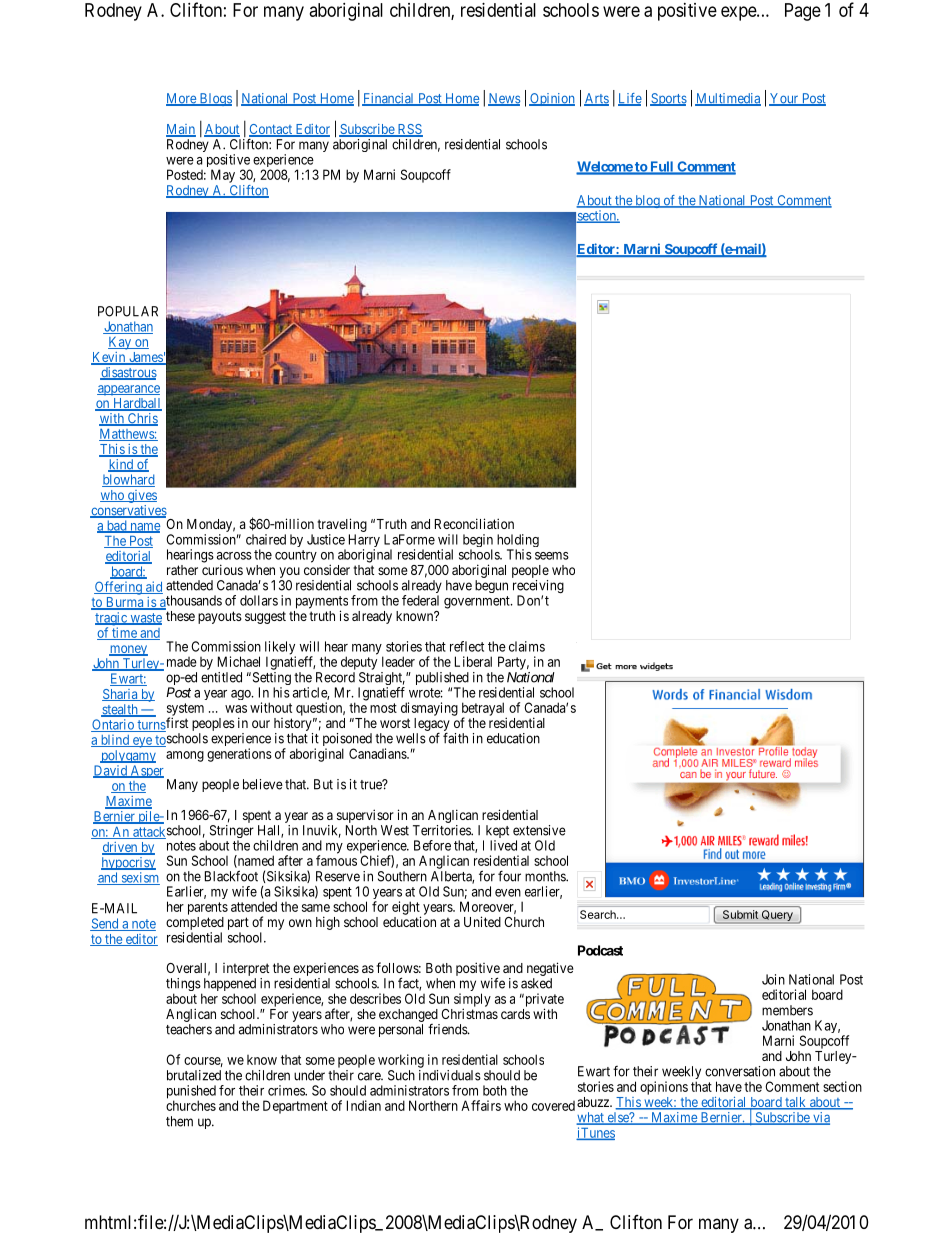 This image has width=952, height=1233. I want to click on claims, so click(527, 646).
